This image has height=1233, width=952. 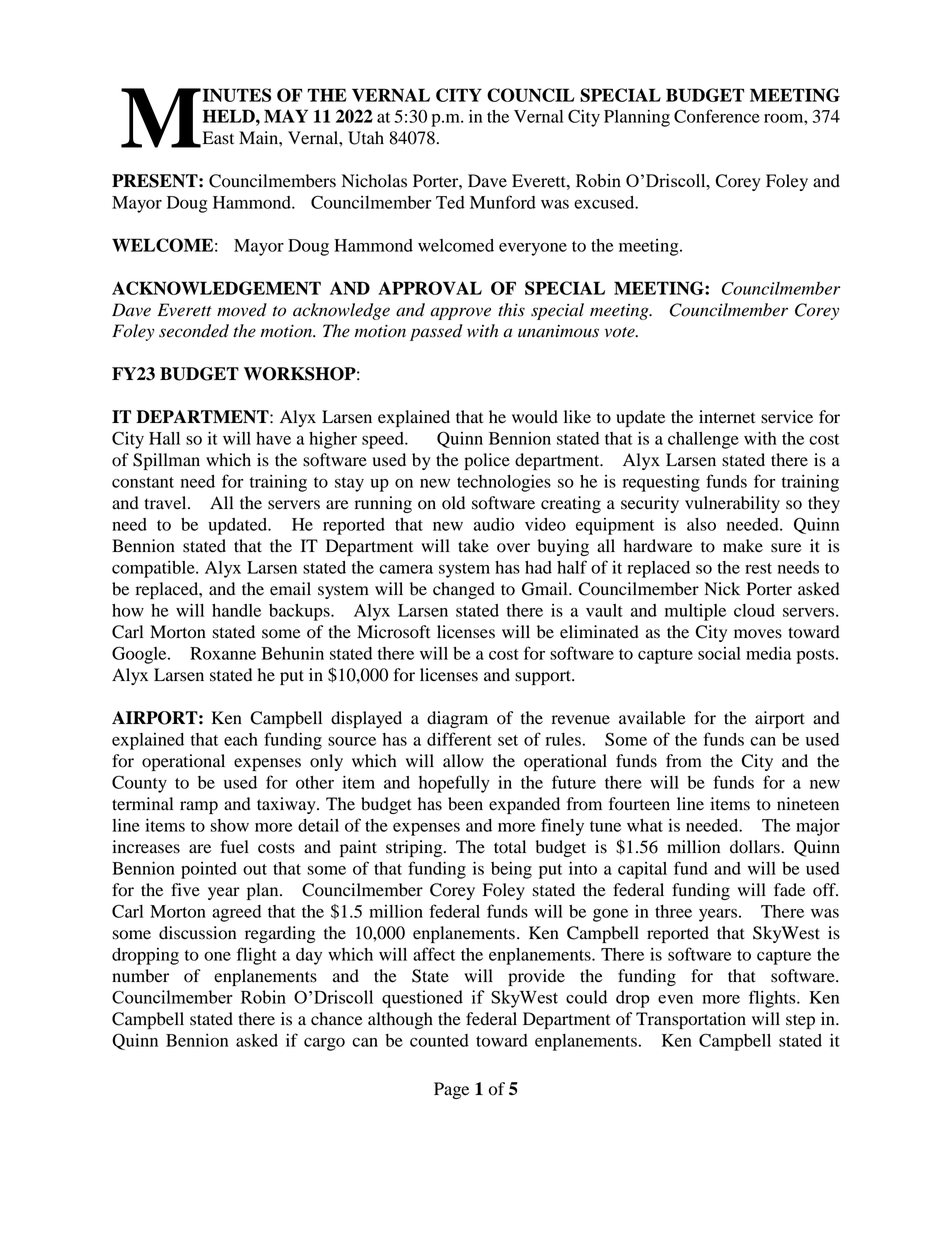 I want to click on Nicholas, so click(x=374, y=181).
